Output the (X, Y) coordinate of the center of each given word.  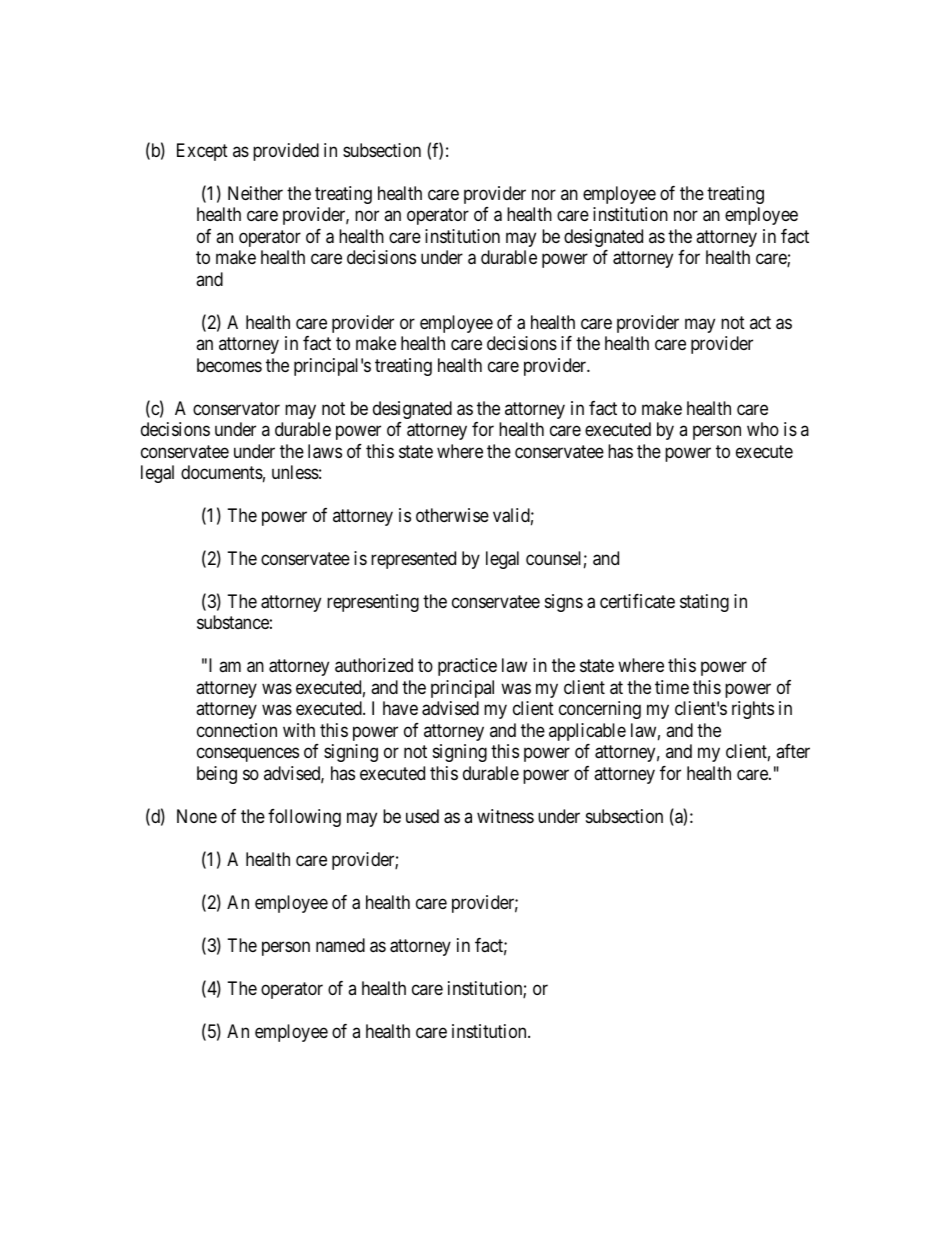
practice (467, 667)
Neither (255, 193)
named (340, 945)
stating (704, 603)
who (763, 429)
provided (286, 152)
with (299, 730)
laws (325, 451)
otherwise (452, 515)
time (672, 687)
